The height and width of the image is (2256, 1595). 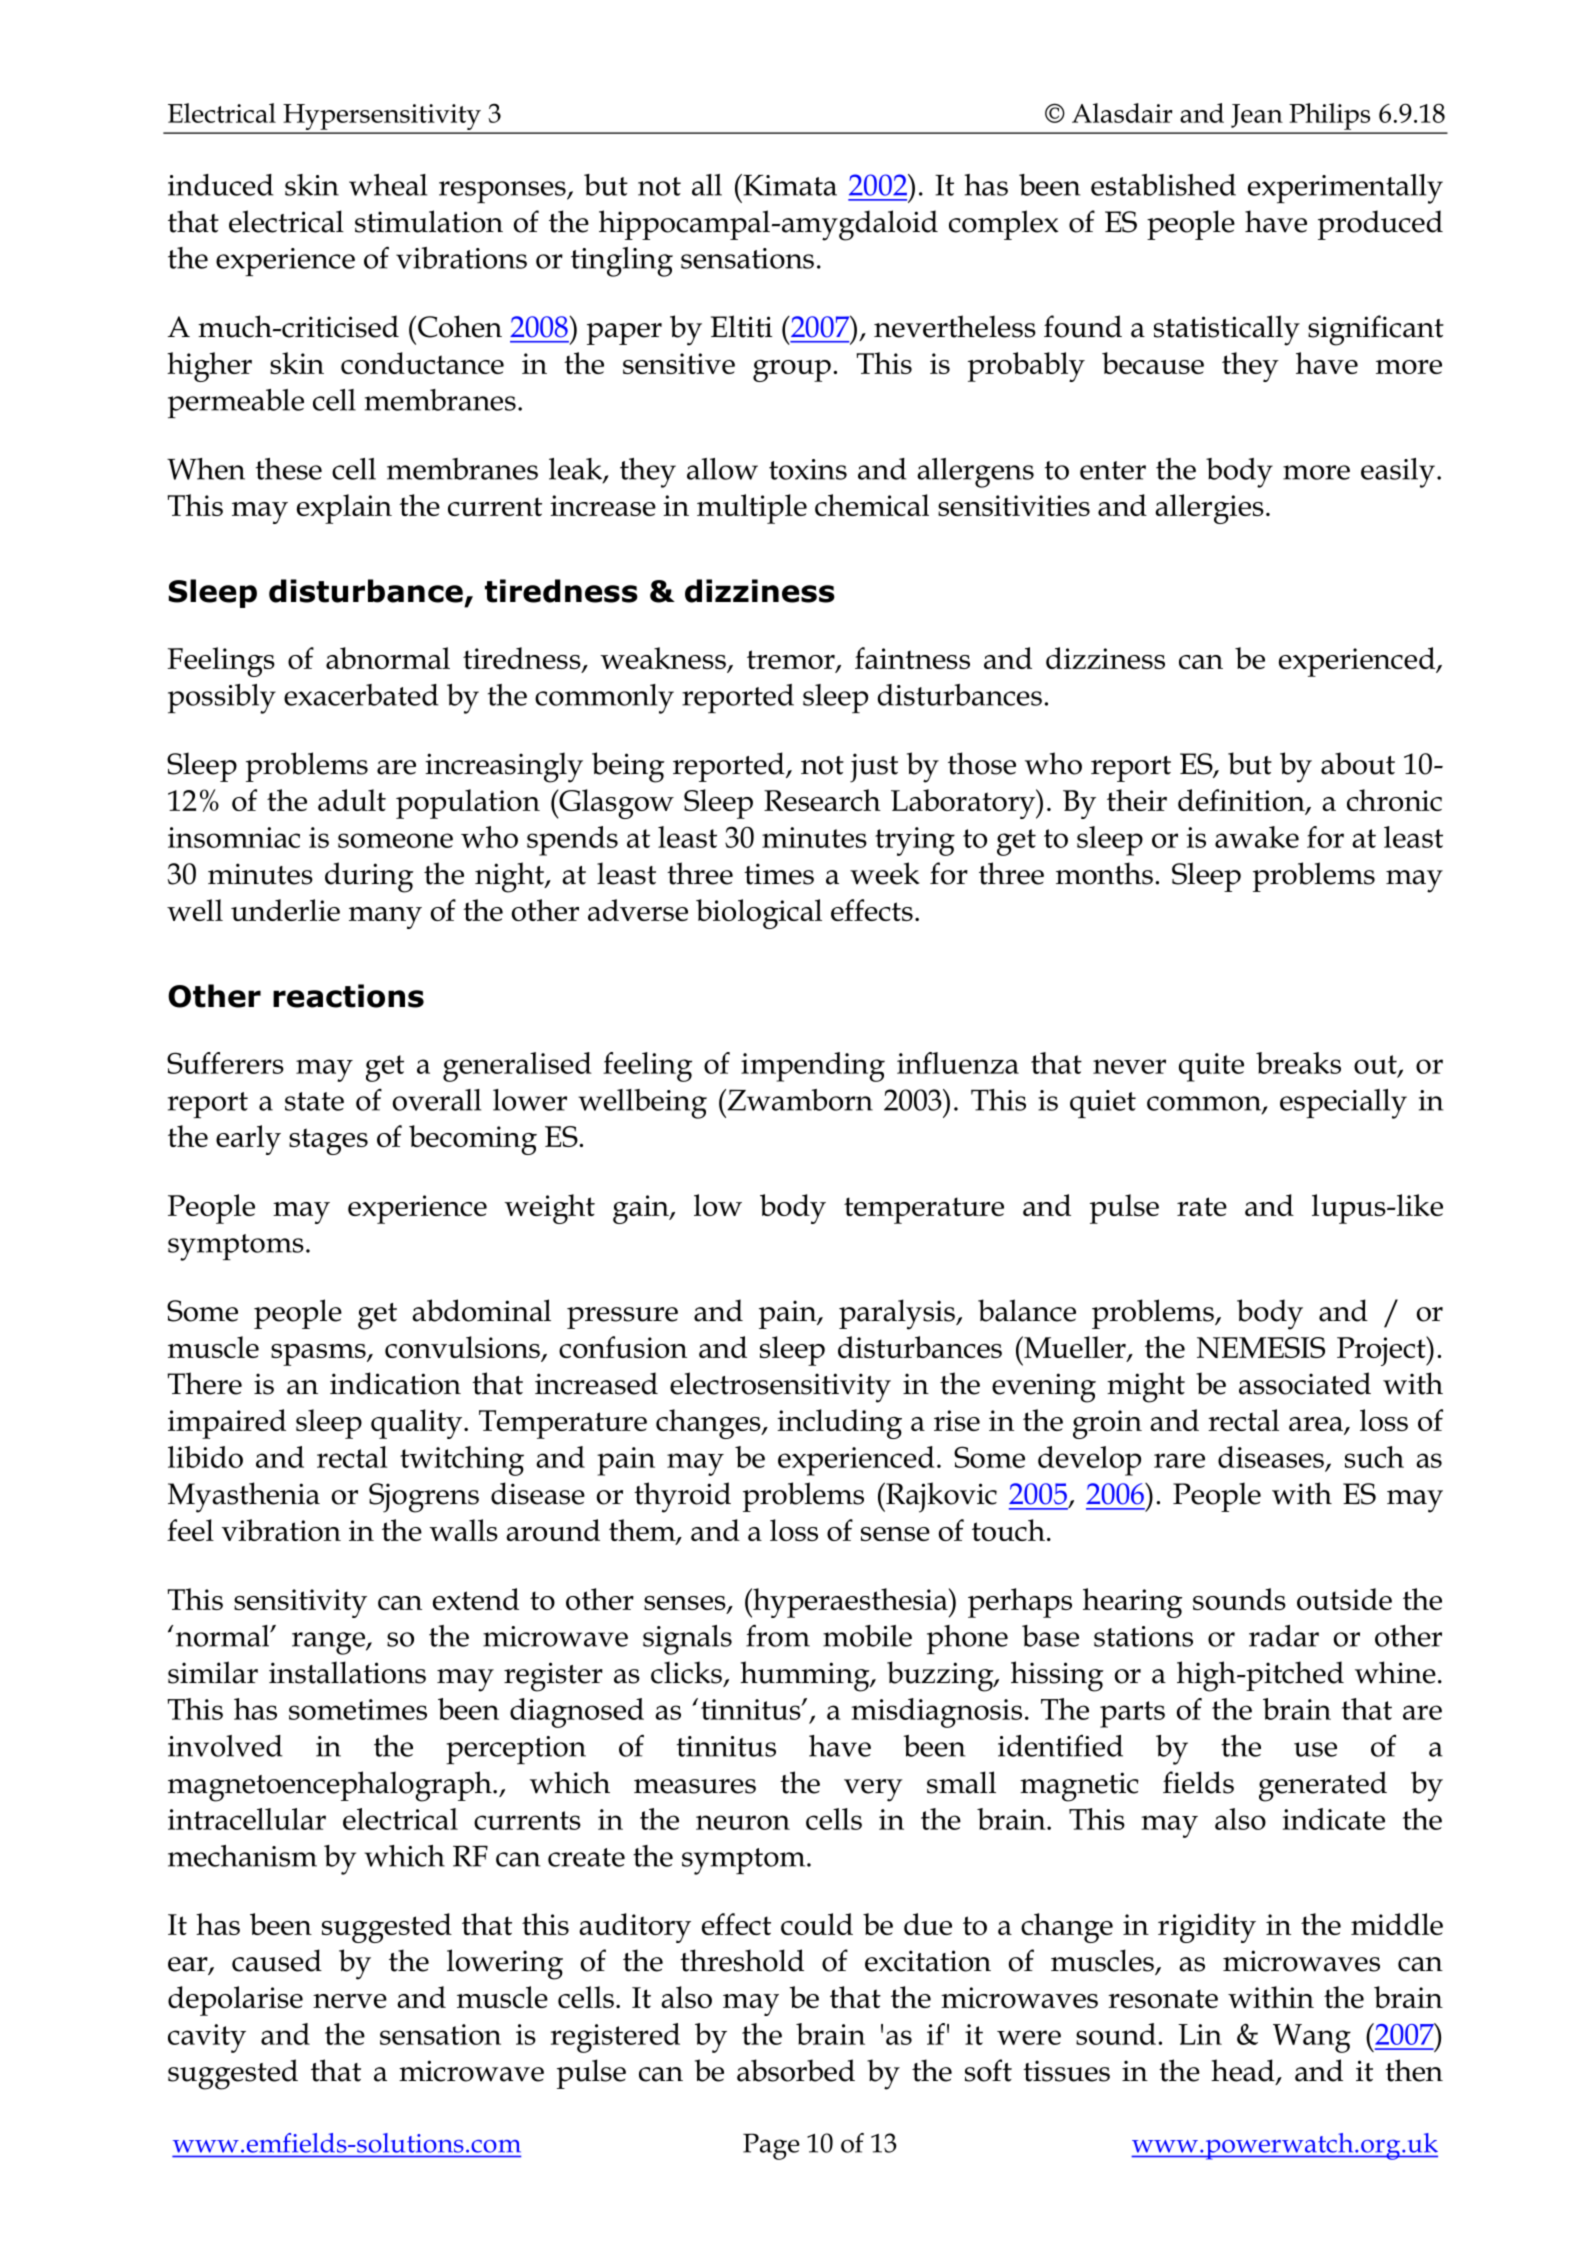 I want to click on impending, so click(x=813, y=1067).
